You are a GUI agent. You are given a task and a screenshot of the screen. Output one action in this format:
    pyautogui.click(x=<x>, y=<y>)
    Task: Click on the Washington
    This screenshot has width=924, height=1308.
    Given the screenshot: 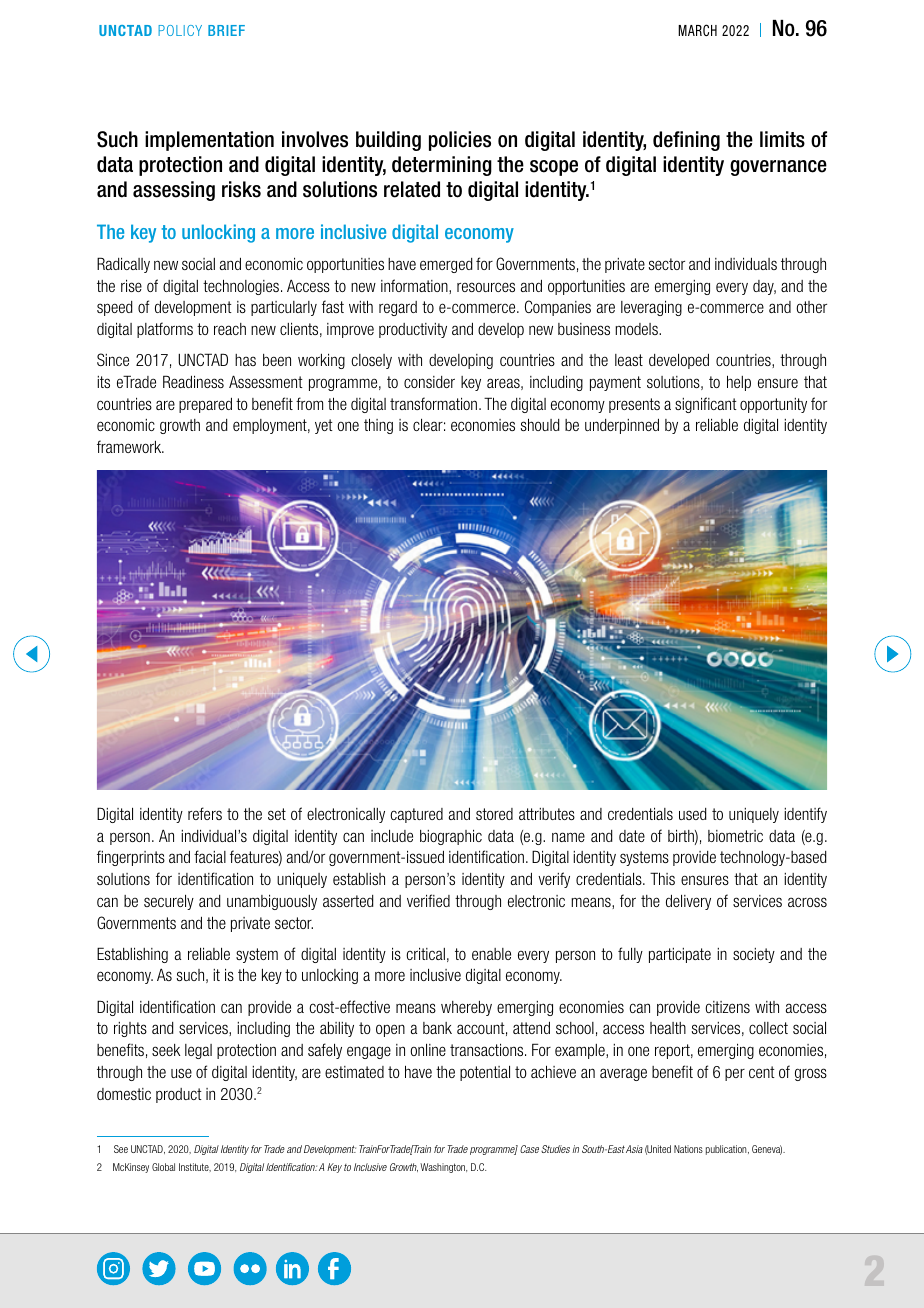 What is the action you would take?
    pyautogui.click(x=443, y=1168)
